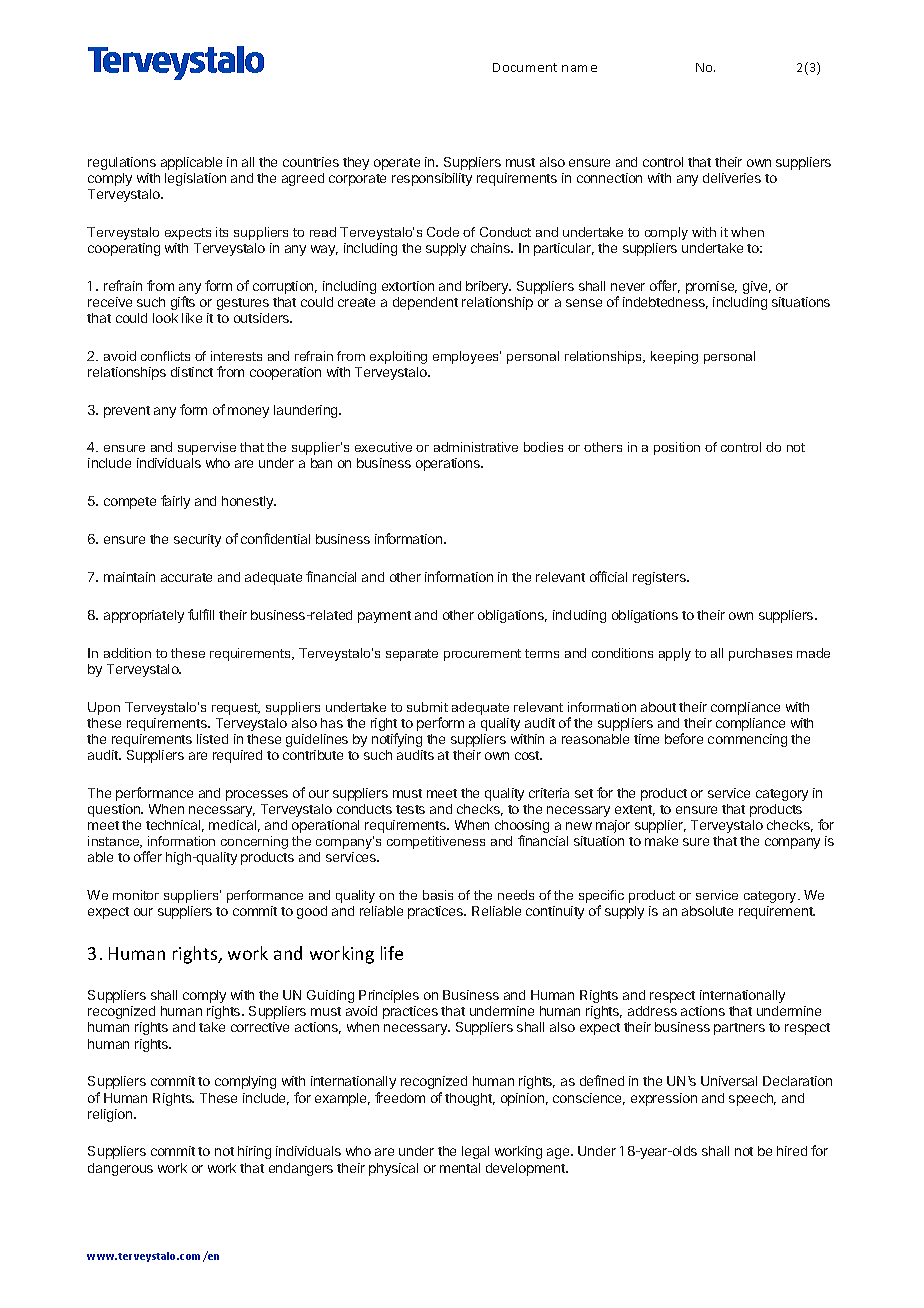 Image resolution: width=924 pixels, height=1308 pixels. What do you see at coordinates (201, 614) in the screenshot?
I see `fulfill` at bounding box center [201, 614].
